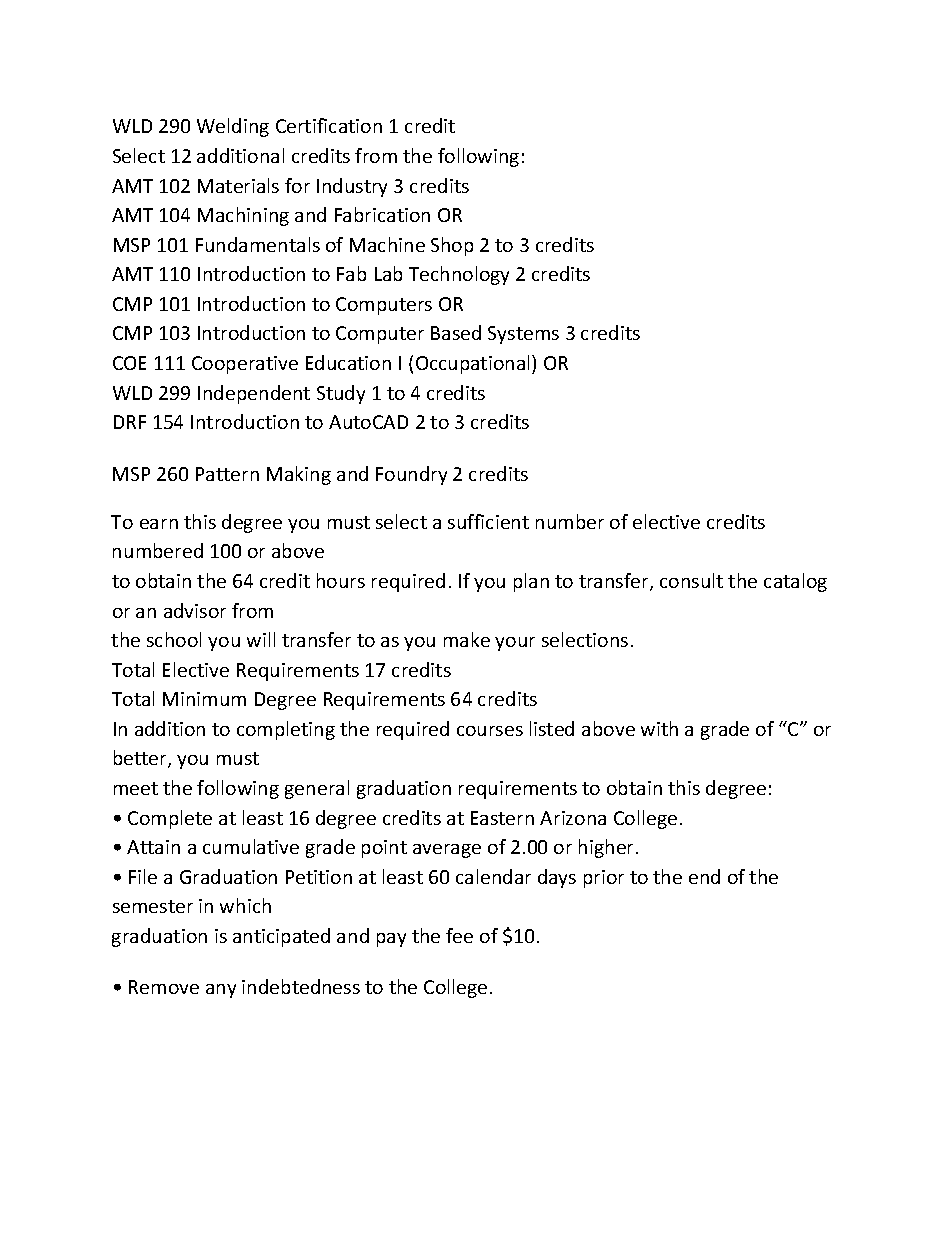  I want to click on Welding, so click(233, 127).
